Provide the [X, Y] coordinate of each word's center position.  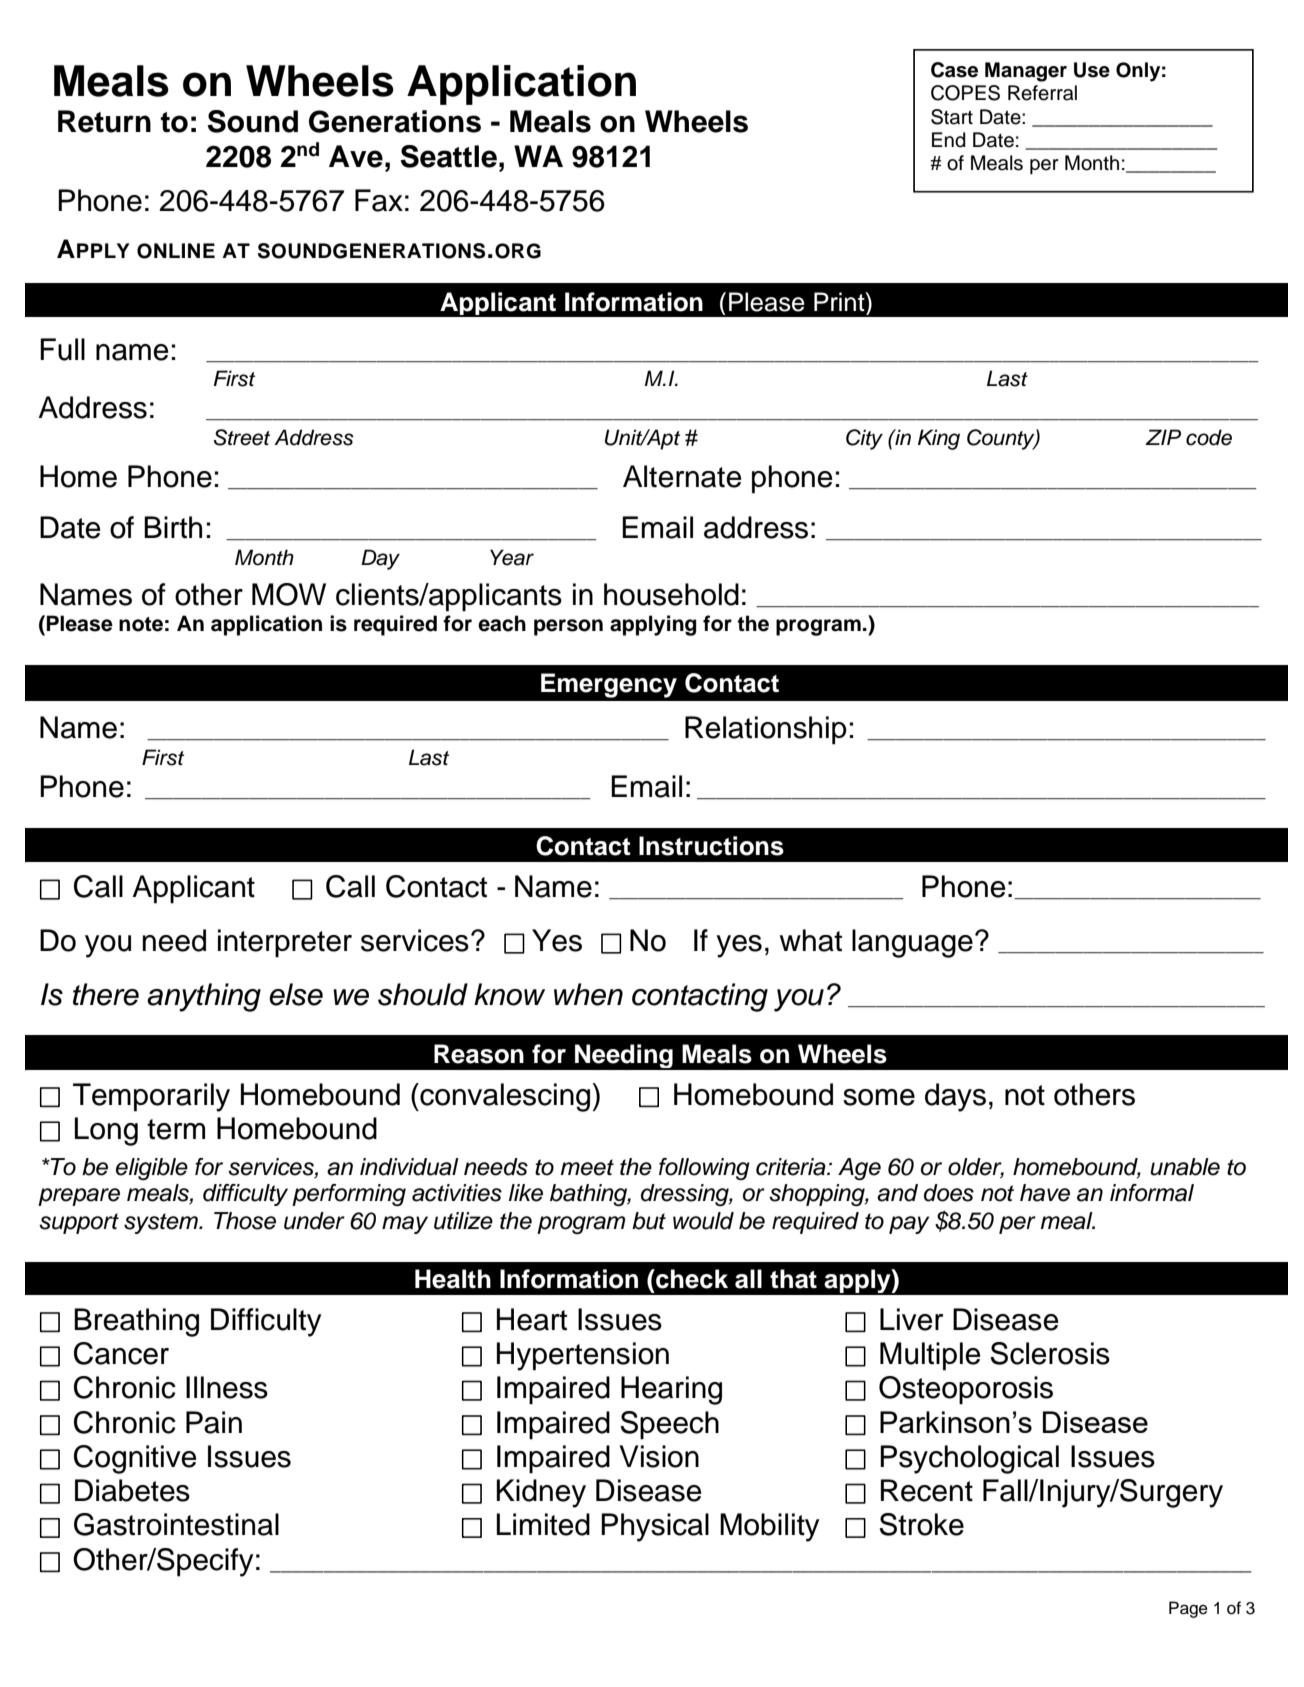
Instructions [711, 846]
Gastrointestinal [176, 1524]
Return [104, 121]
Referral [1042, 93]
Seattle [448, 156]
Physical [655, 1527]
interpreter [285, 943]
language [912, 943]
